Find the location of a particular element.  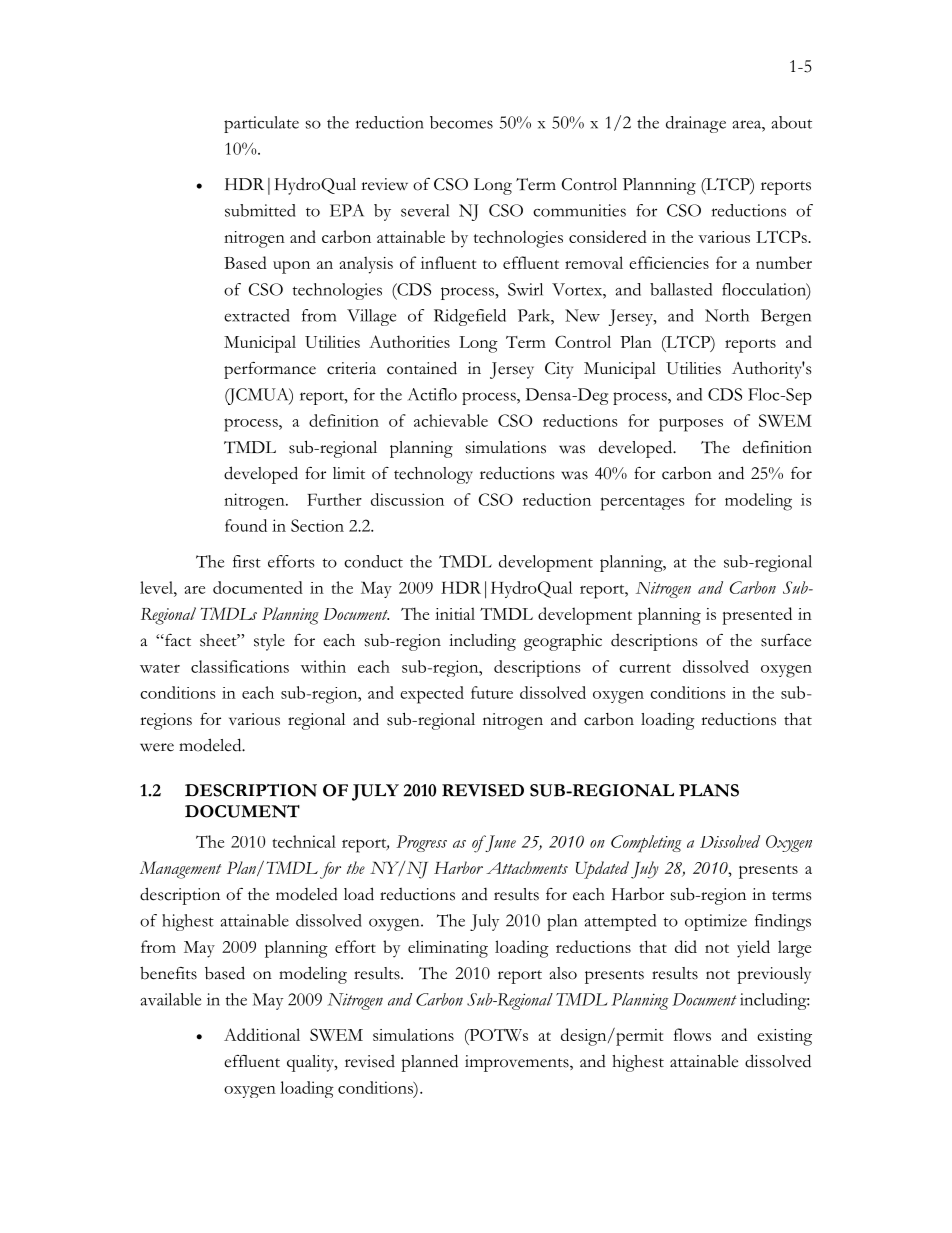

flows is located at coordinates (692, 1034).
